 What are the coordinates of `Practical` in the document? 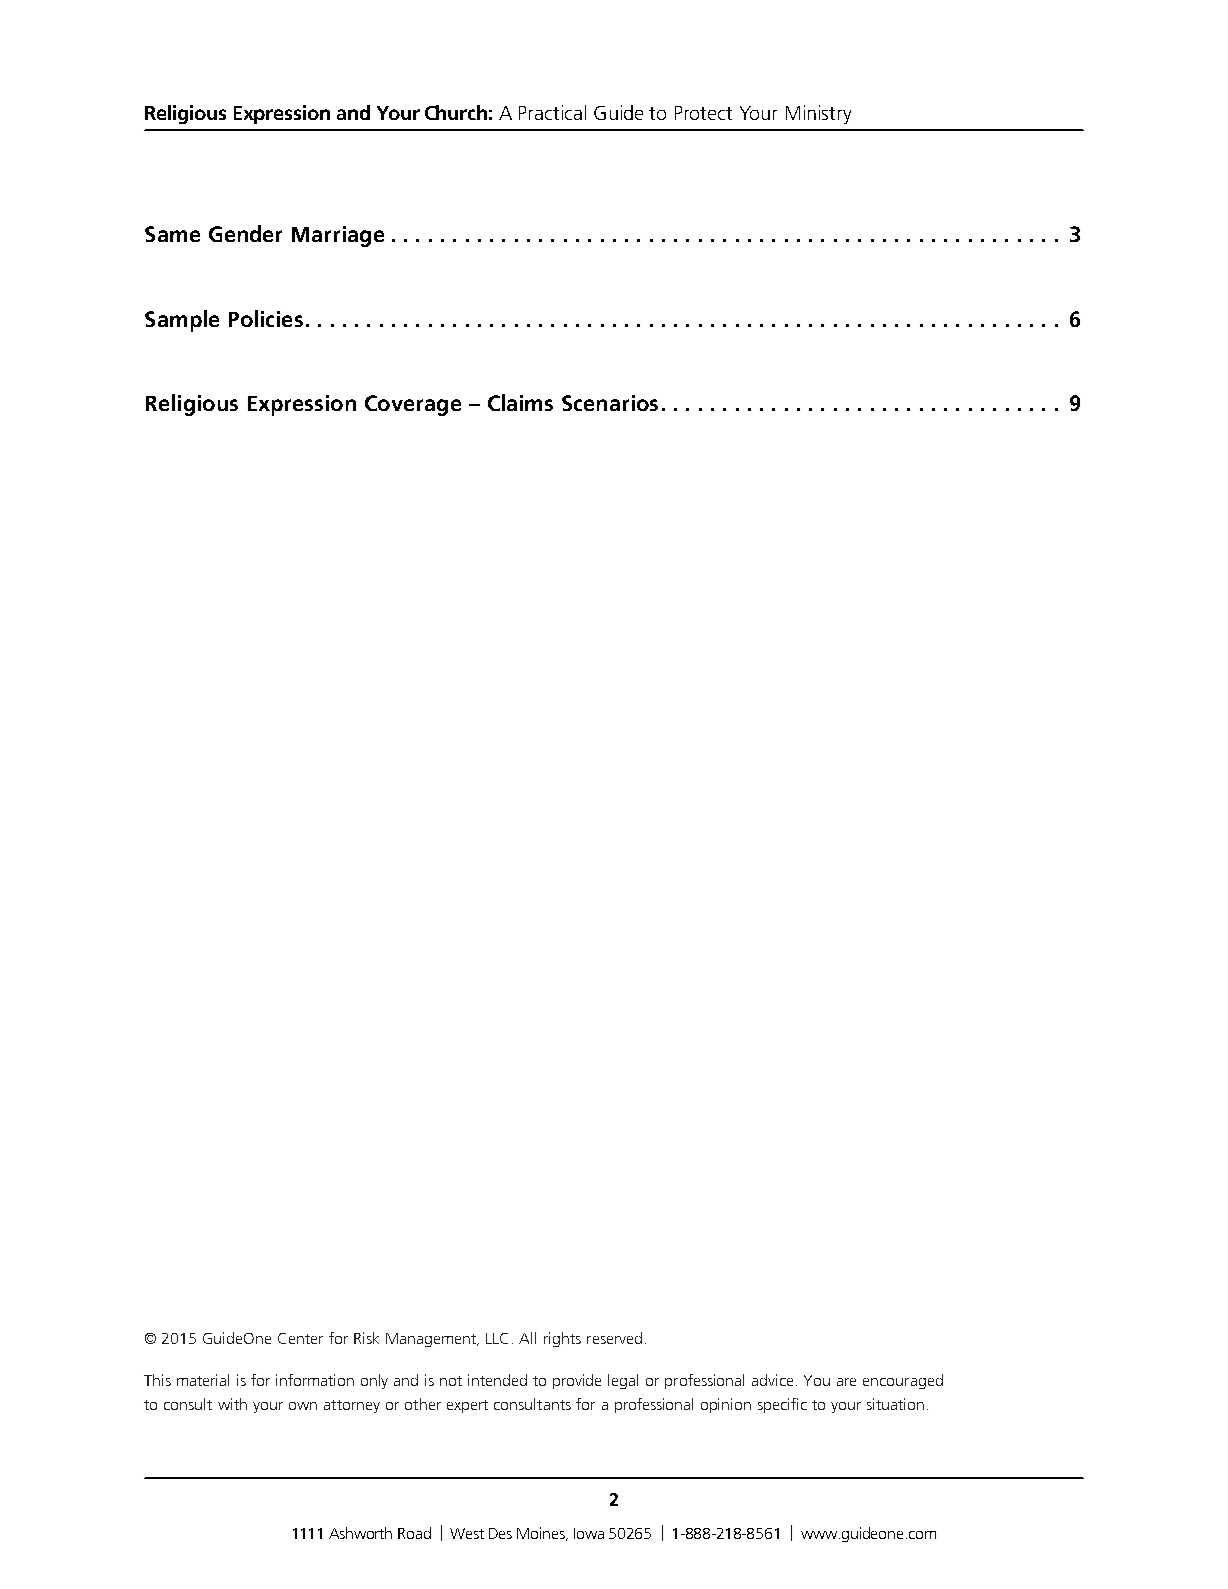 It's located at (552, 112).
